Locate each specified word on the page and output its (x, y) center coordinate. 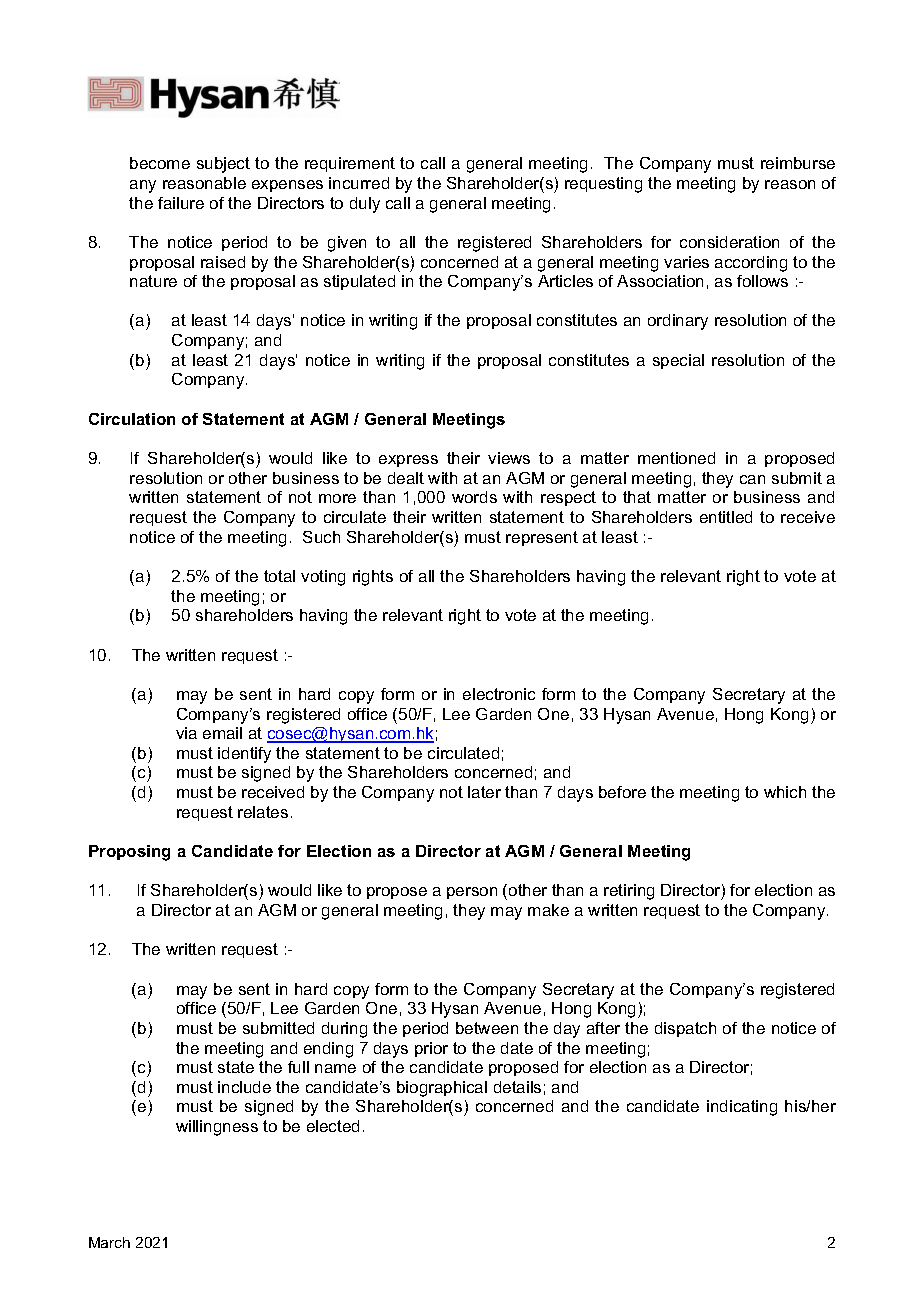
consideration (729, 242)
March (109, 1242)
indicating (742, 1108)
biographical (442, 1089)
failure (181, 203)
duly (365, 205)
